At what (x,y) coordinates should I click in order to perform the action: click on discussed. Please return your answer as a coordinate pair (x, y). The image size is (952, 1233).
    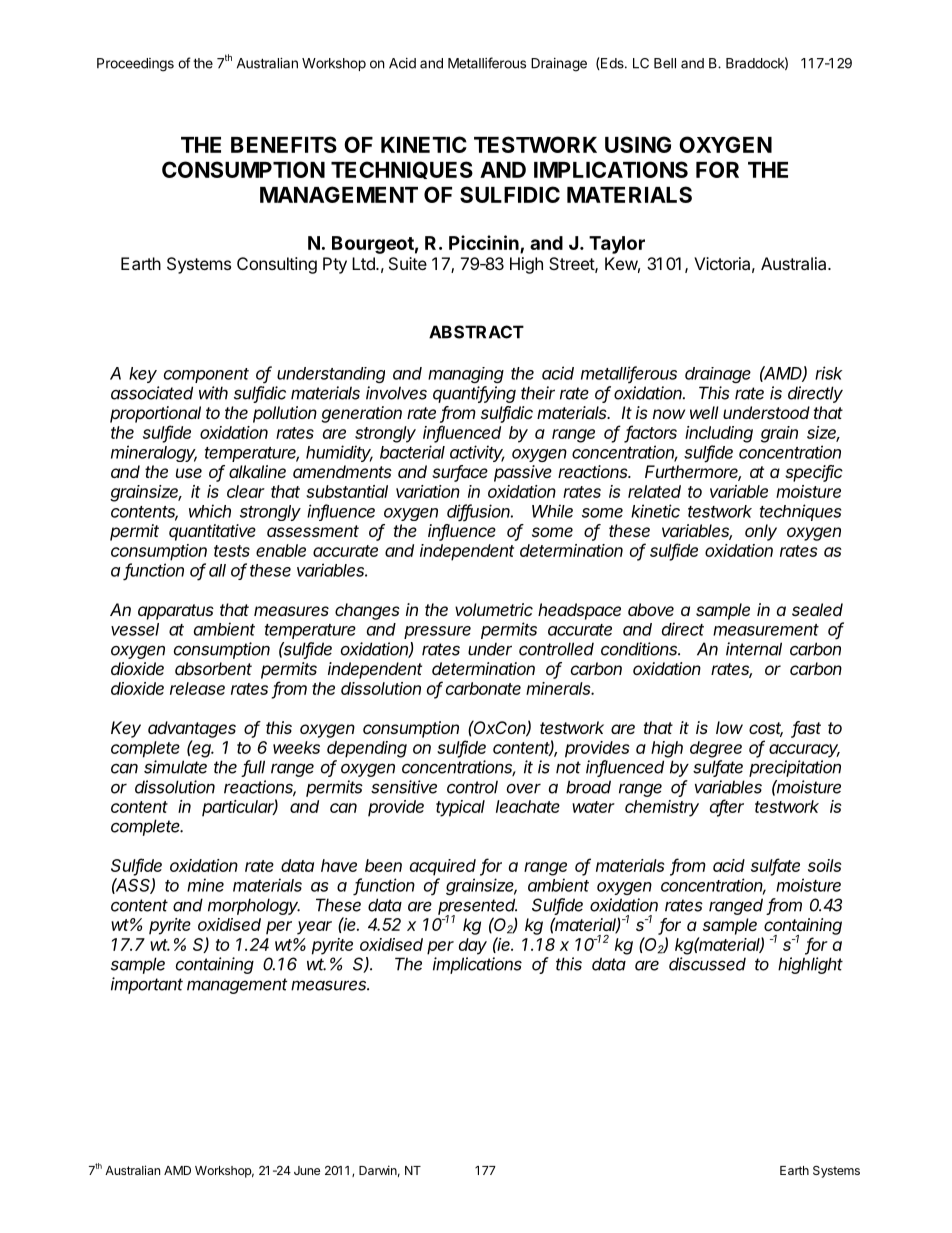
    Looking at the image, I should click on (707, 964).
